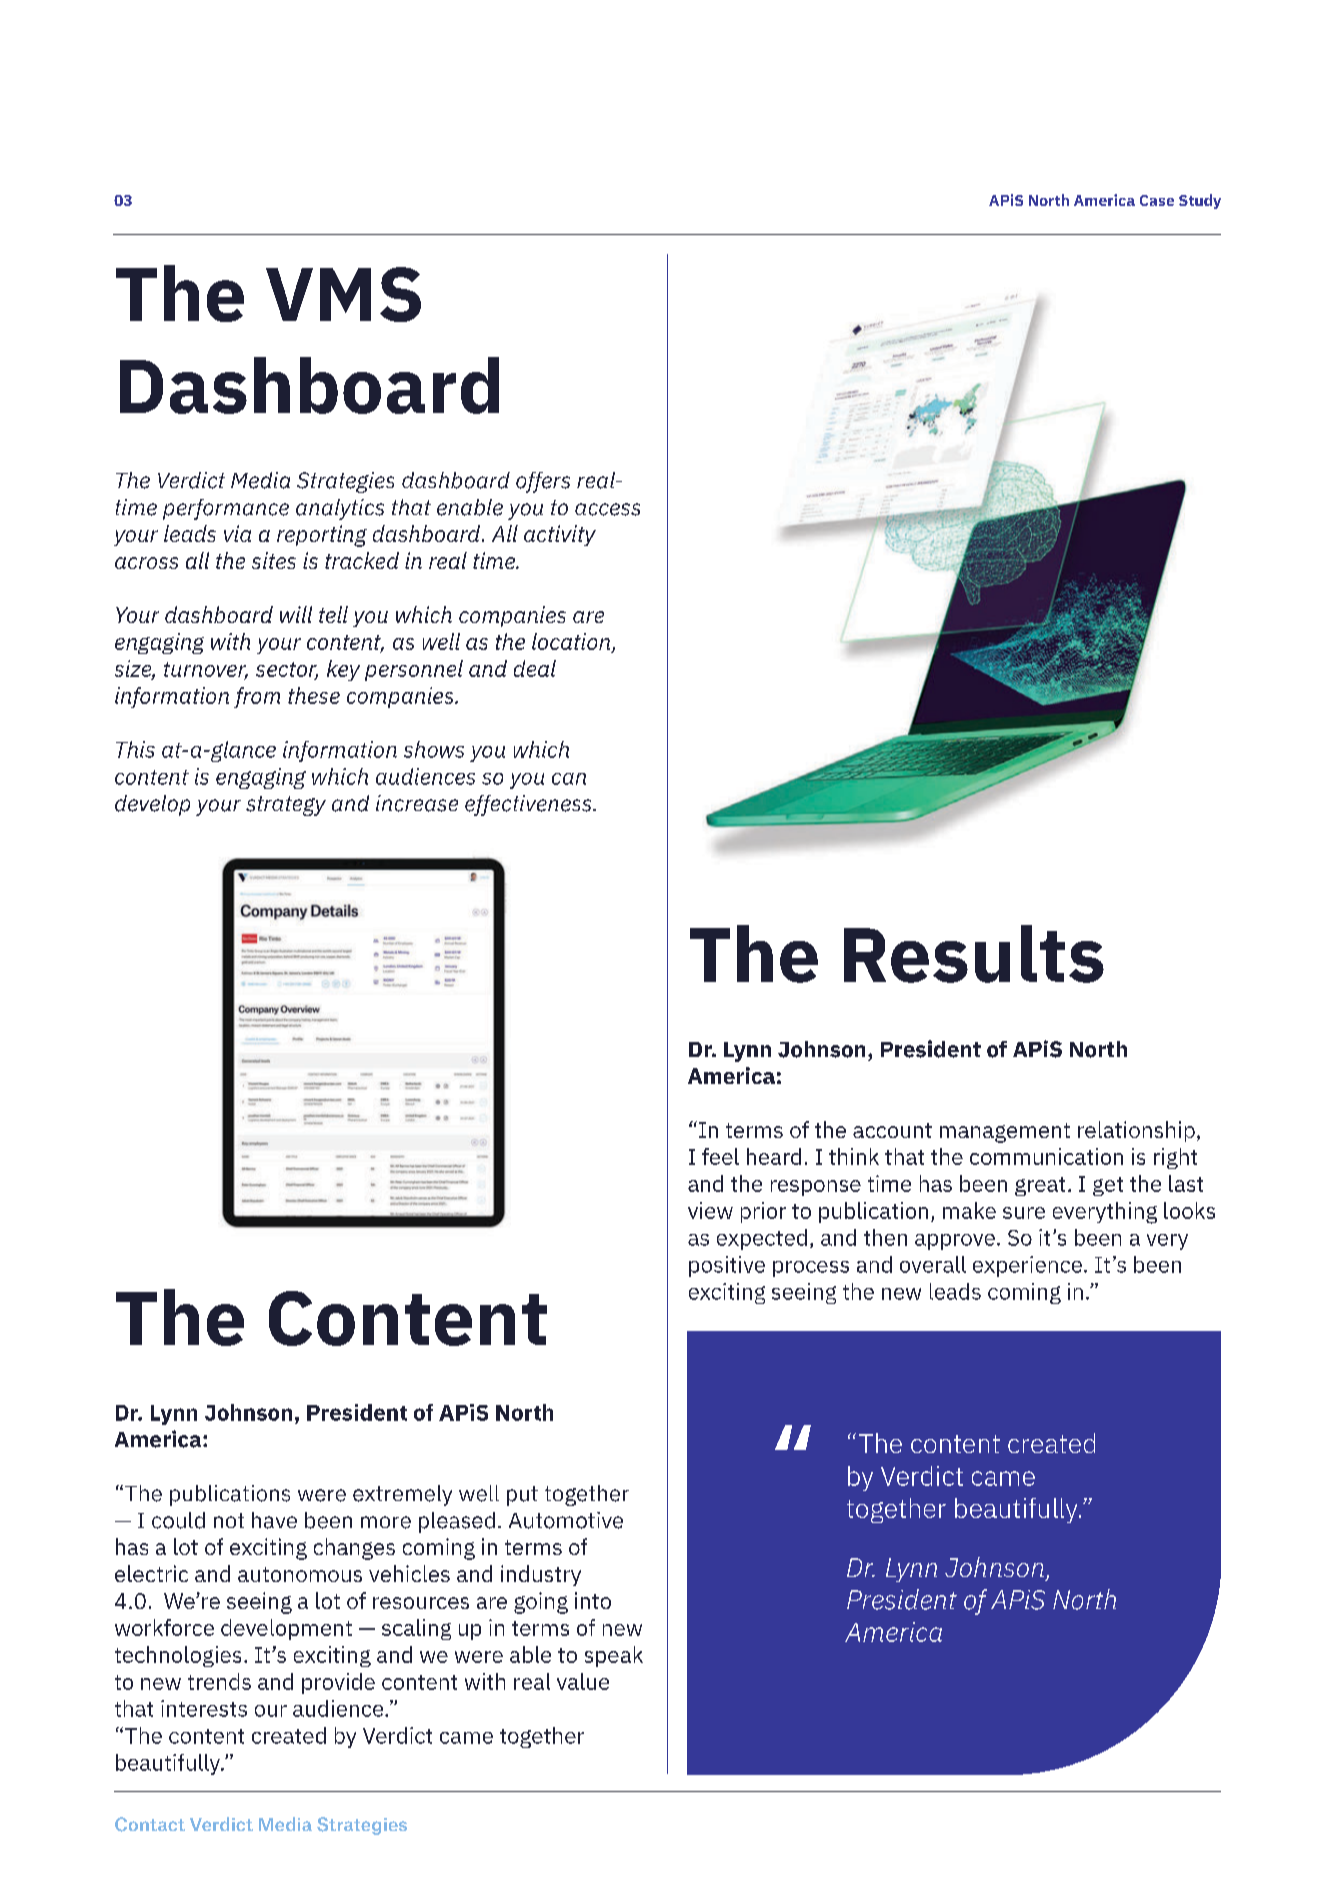 This screenshot has width=1336, height=1889. What do you see at coordinates (1200, 201) in the screenshot?
I see `Study` at bounding box center [1200, 201].
